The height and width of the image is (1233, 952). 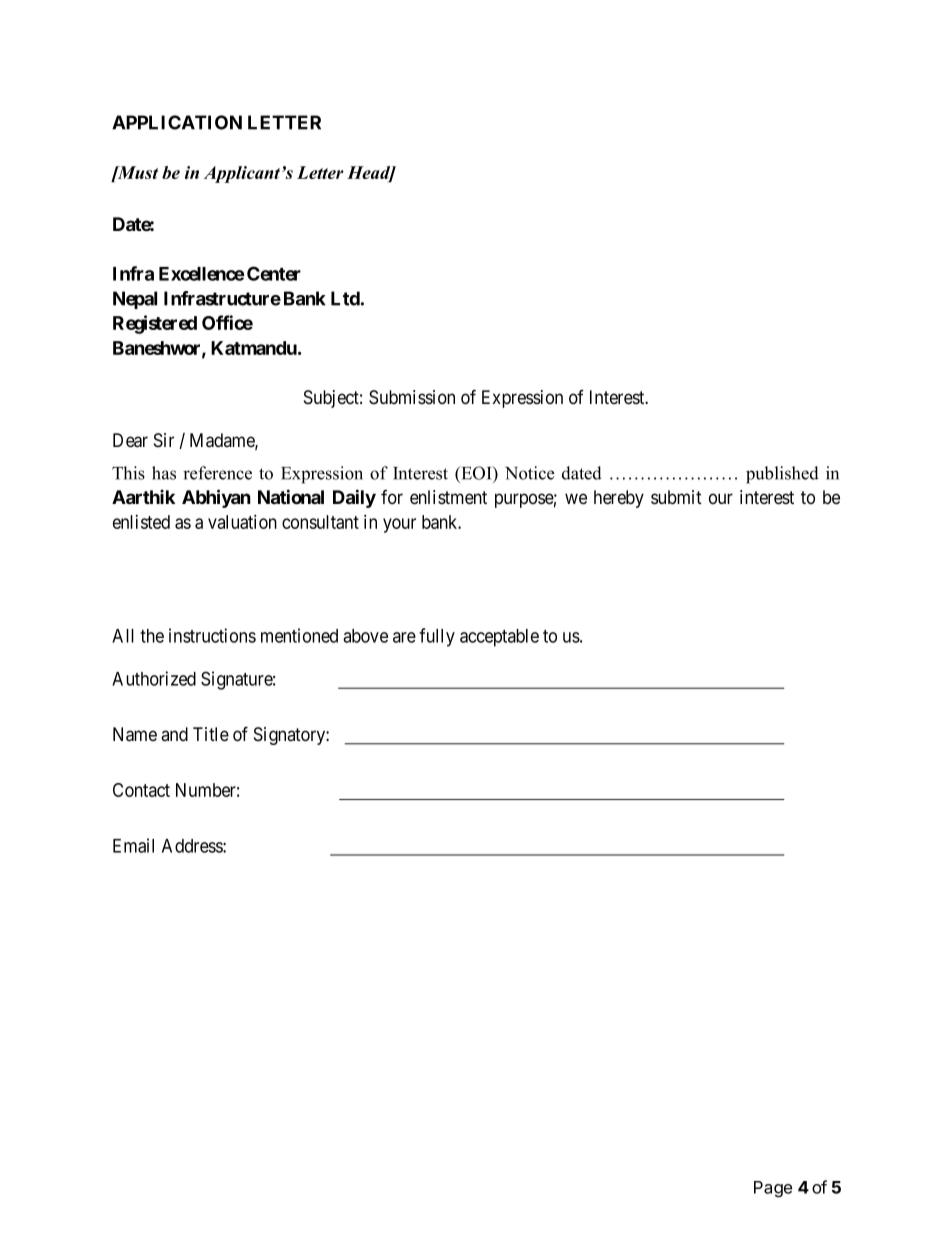 What do you see at coordinates (177, 122) in the image?
I see `APPLICATION` at bounding box center [177, 122].
